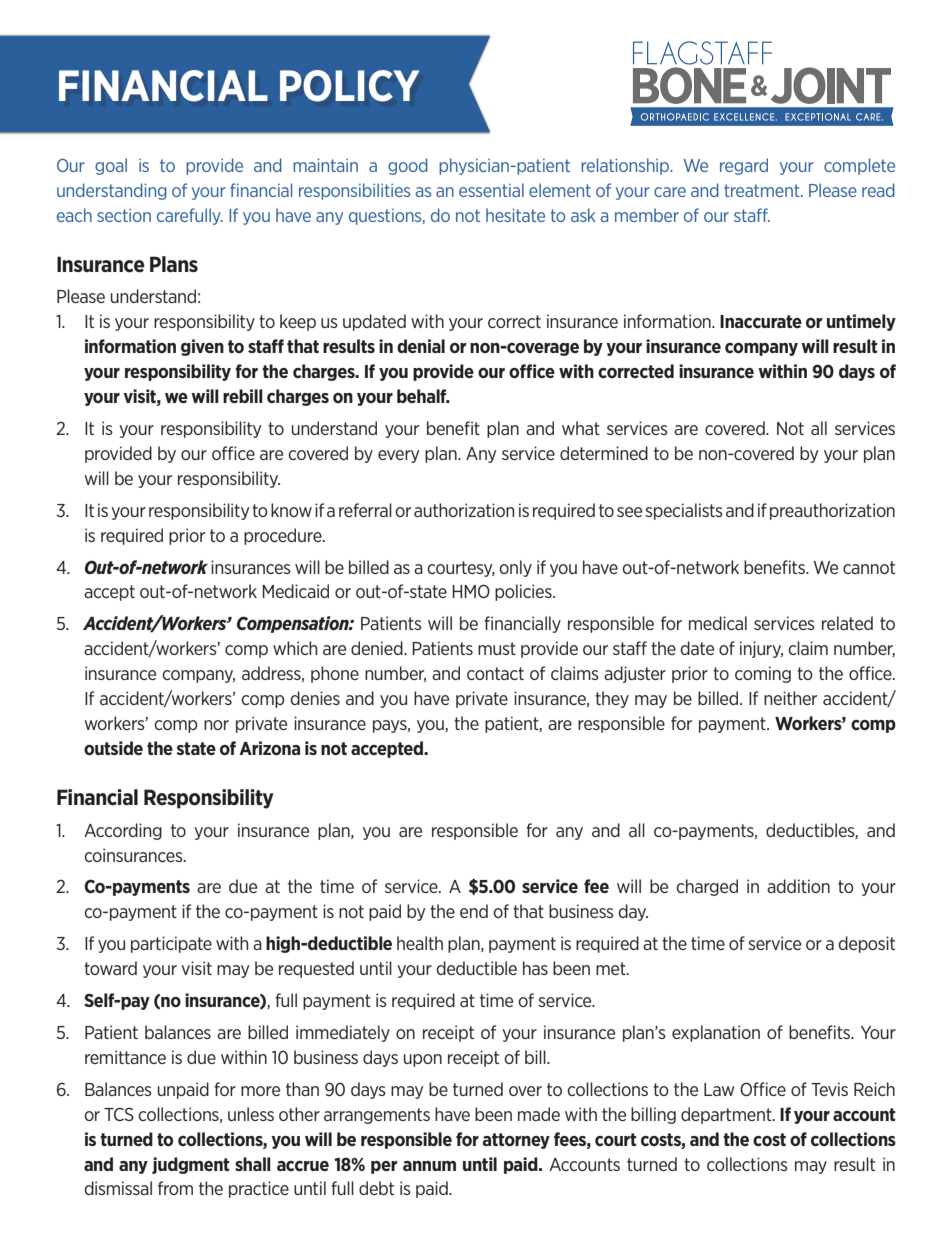 The image size is (952, 1233). I want to click on nor, so click(216, 725).
